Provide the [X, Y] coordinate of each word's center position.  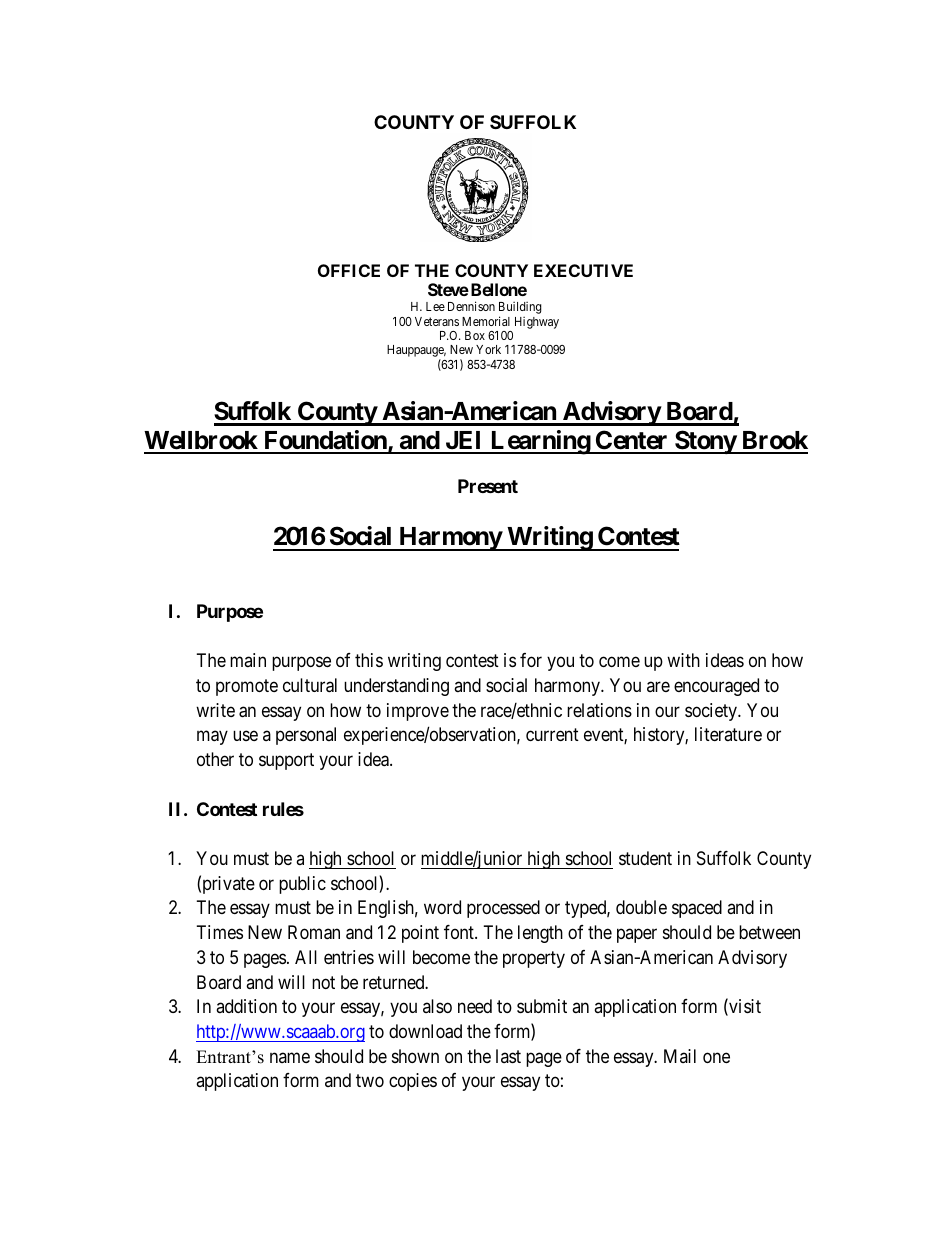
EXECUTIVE [583, 270]
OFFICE [349, 270]
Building [520, 309]
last [508, 1056]
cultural [310, 685]
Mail [680, 1056]
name [290, 1057]
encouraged [716, 687]
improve [418, 712]
